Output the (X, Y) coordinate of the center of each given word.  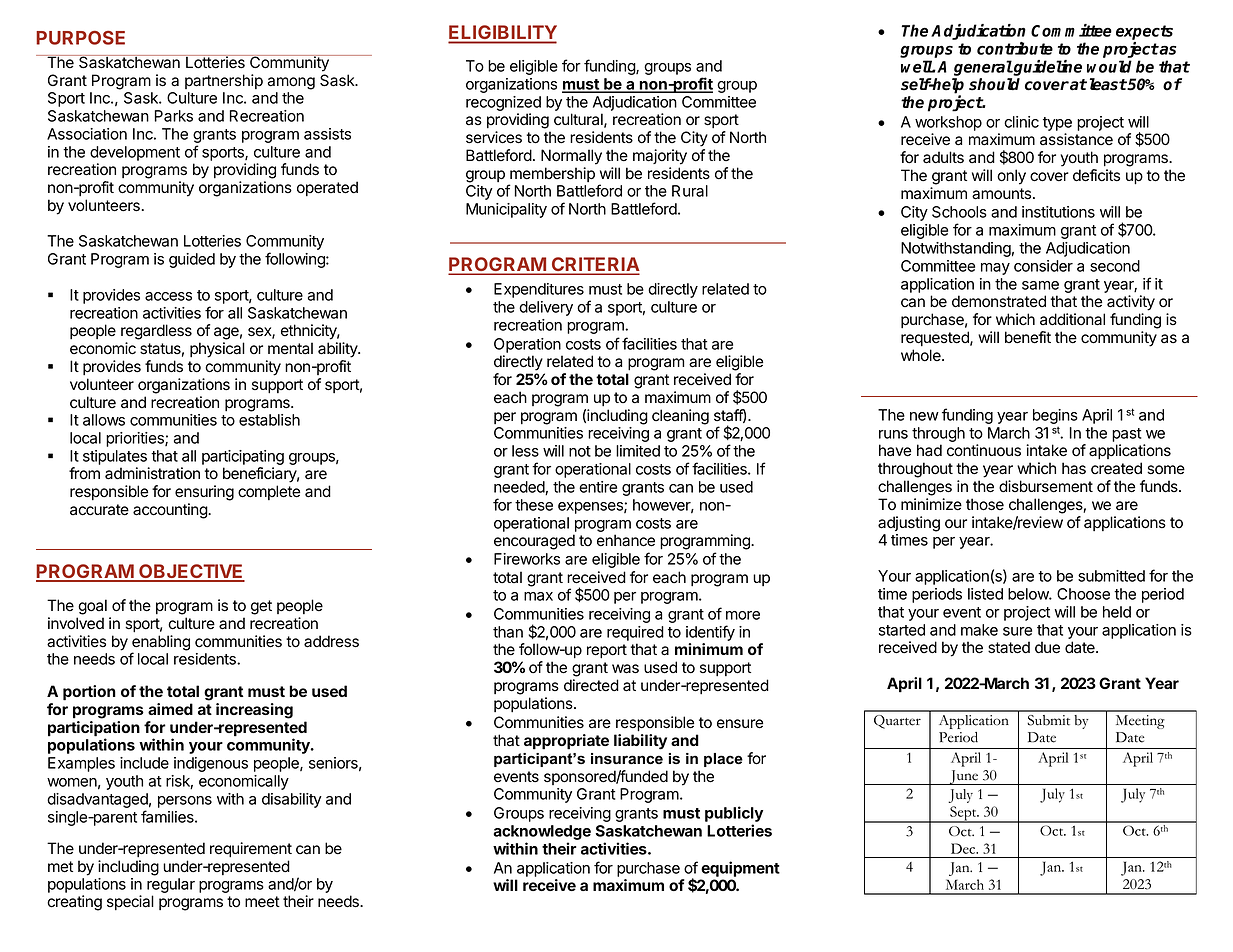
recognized (503, 103)
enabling (161, 644)
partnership (224, 81)
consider (1043, 266)
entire (598, 487)
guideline (1047, 68)
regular (171, 887)
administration (152, 473)
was (625, 669)
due (1047, 647)
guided (192, 260)
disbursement (1046, 486)
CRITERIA (594, 265)
